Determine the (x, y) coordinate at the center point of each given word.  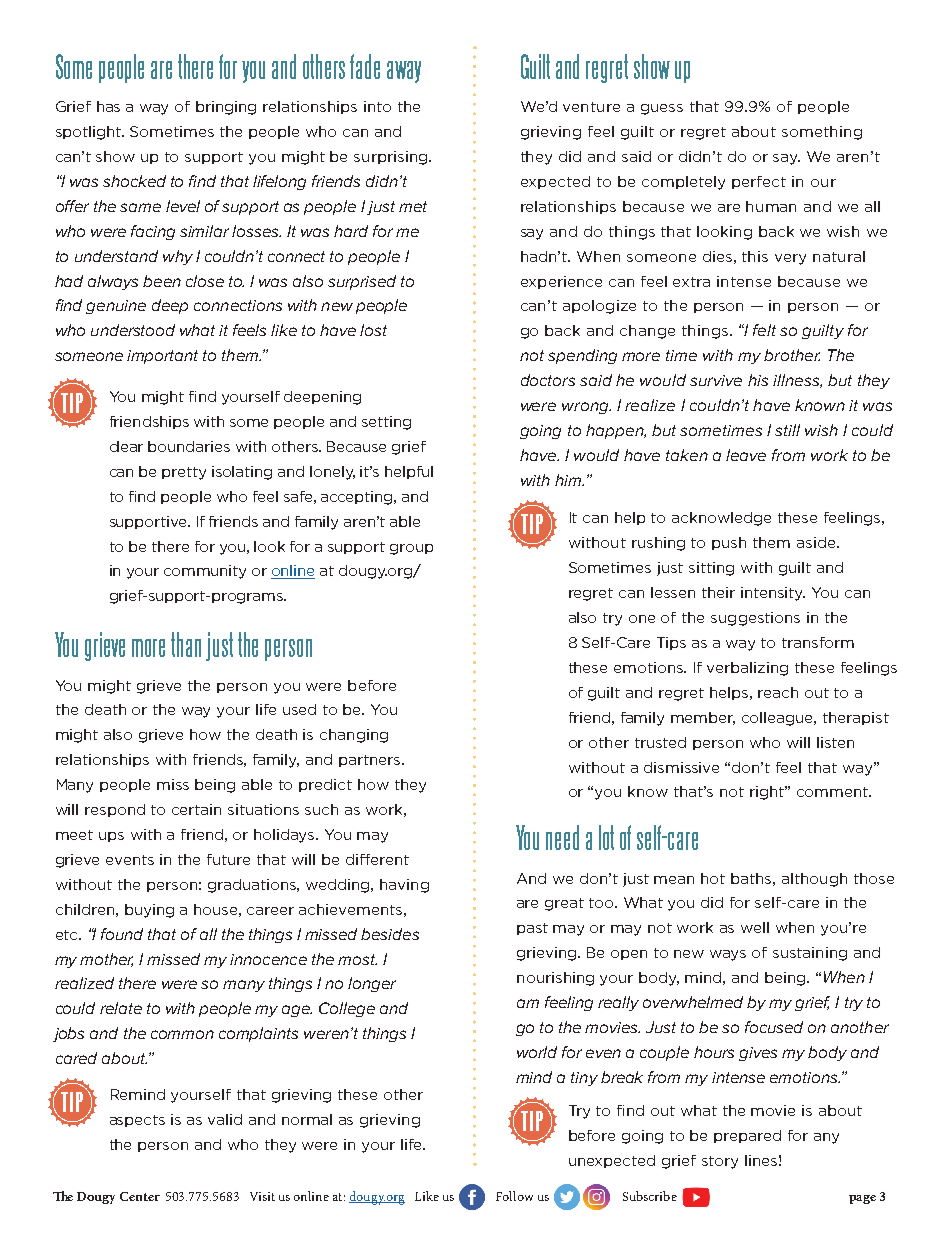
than (186, 644)
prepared (747, 1136)
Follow (514, 1196)
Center (140, 1196)
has (108, 106)
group (411, 549)
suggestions (755, 619)
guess (662, 109)
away (404, 72)
